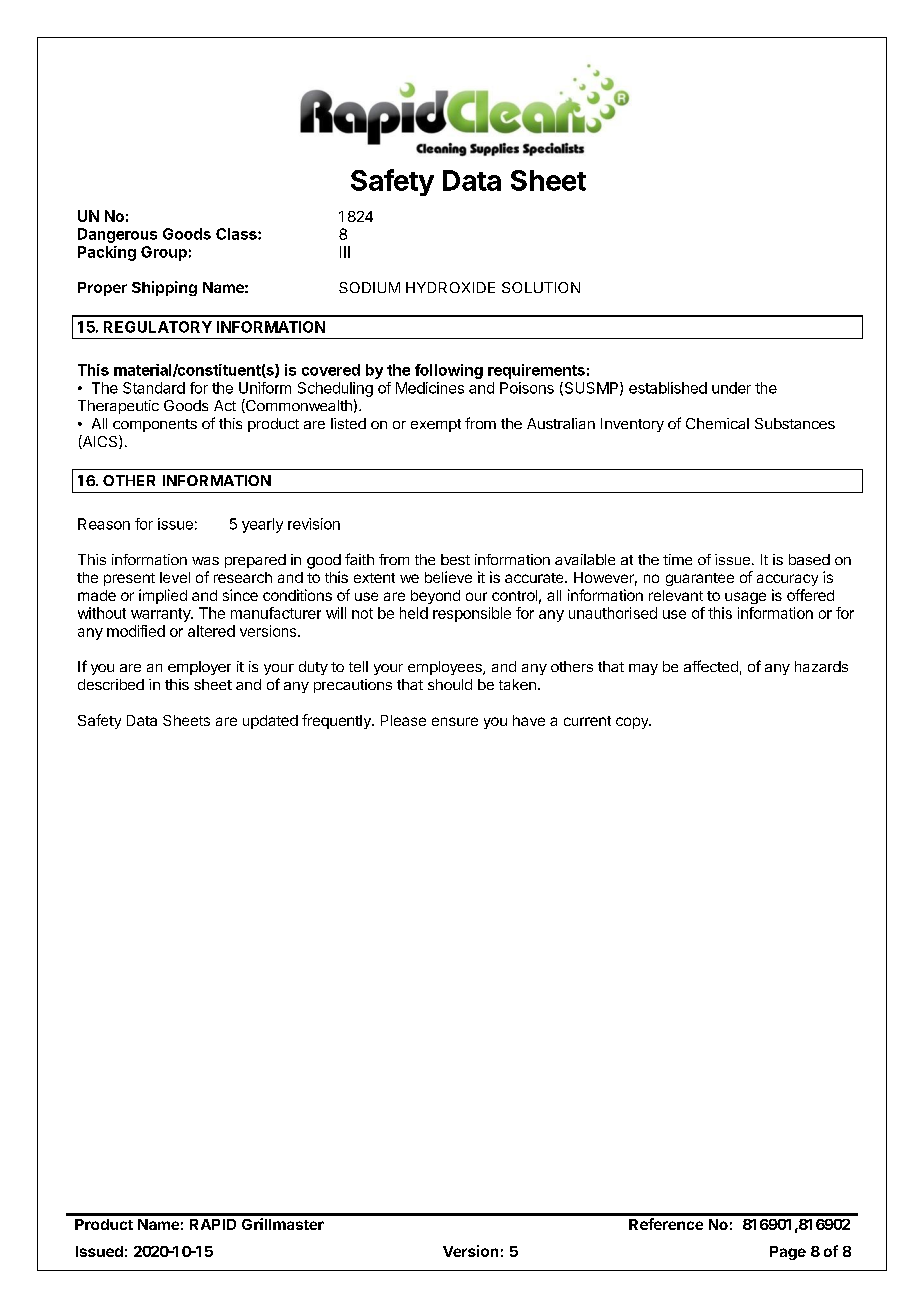 The image size is (924, 1308). What do you see at coordinates (164, 253) in the document?
I see `Group` at bounding box center [164, 253].
